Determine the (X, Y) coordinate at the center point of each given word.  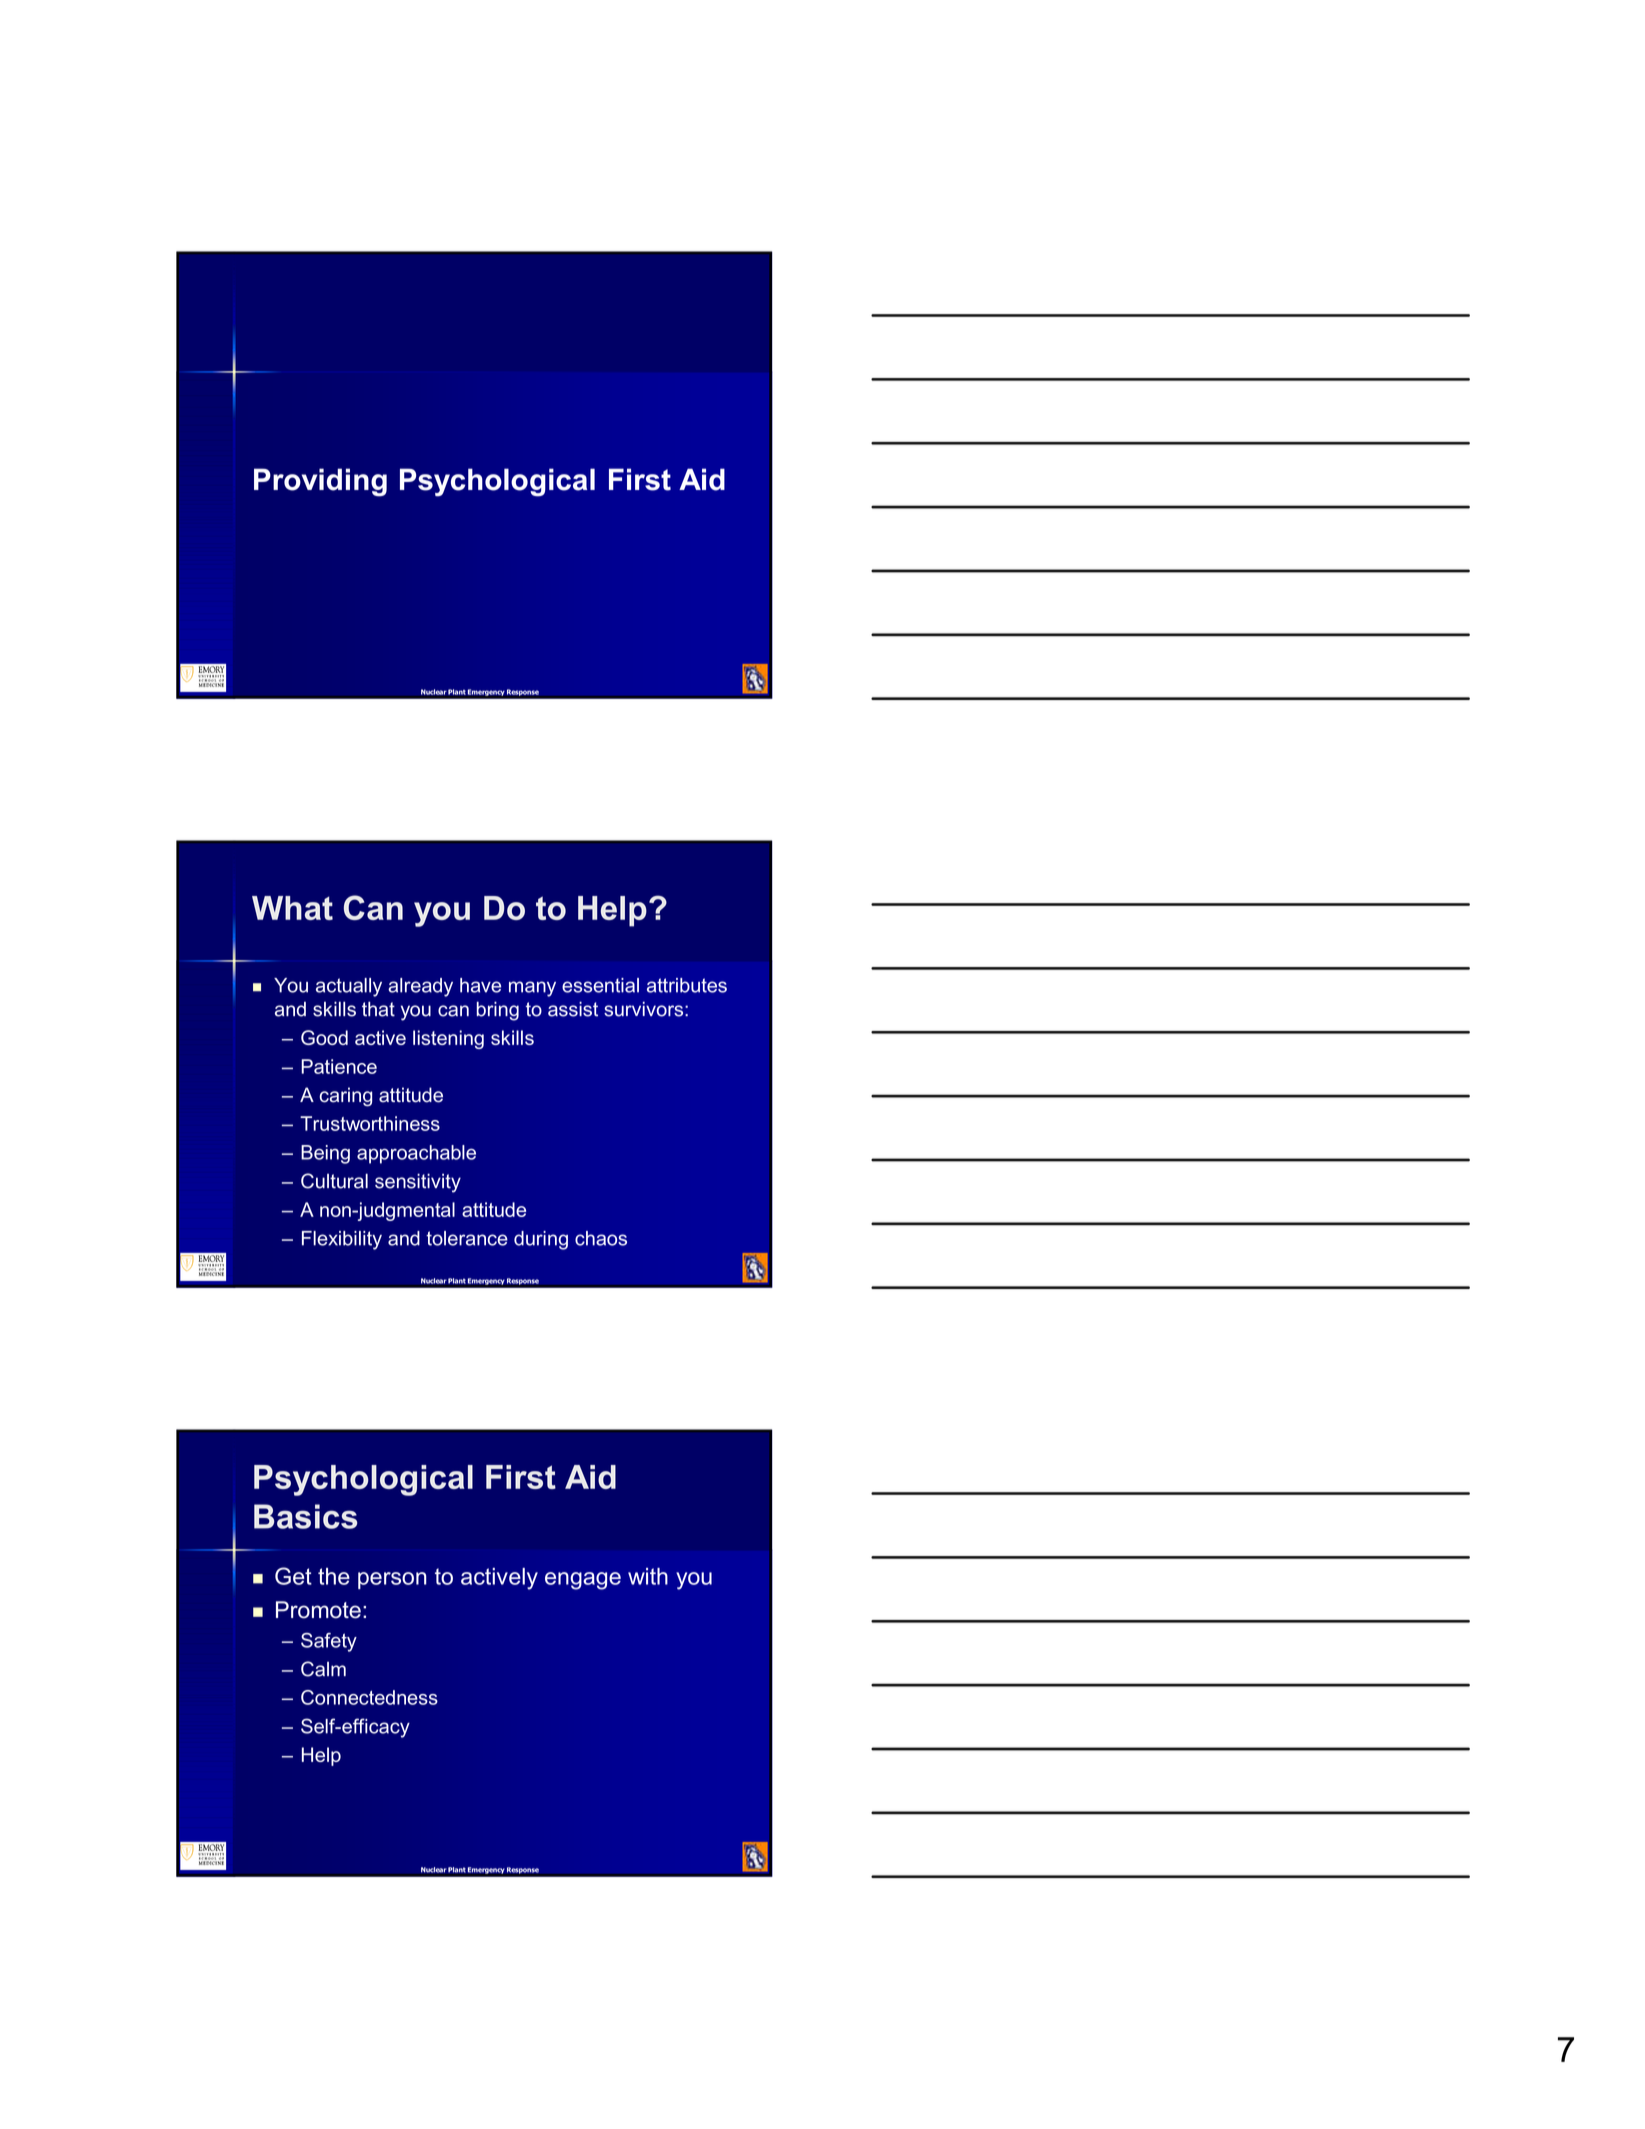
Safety (329, 1642)
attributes (687, 985)
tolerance (467, 1238)
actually (349, 987)
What (292, 908)
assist (573, 1009)
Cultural (334, 1181)
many (532, 989)
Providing (320, 482)
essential (600, 985)
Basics (305, 1516)
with (648, 1576)
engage (583, 1581)
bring (498, 1011)
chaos (601, 1238)
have (480, 985)
